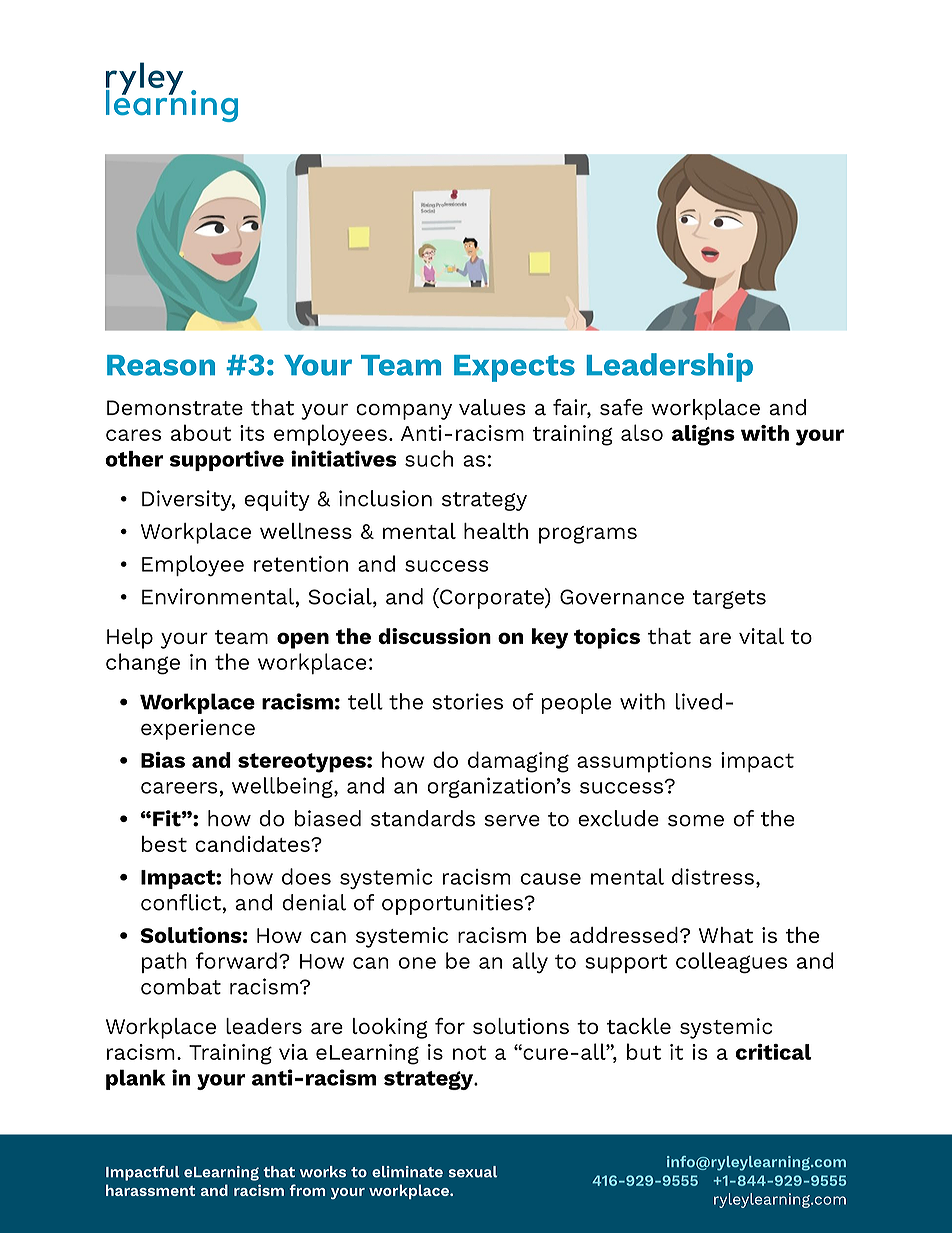  Describe the element at coordinates (175, 408) in the screenshot. I see `Demonstrate` at that location.
